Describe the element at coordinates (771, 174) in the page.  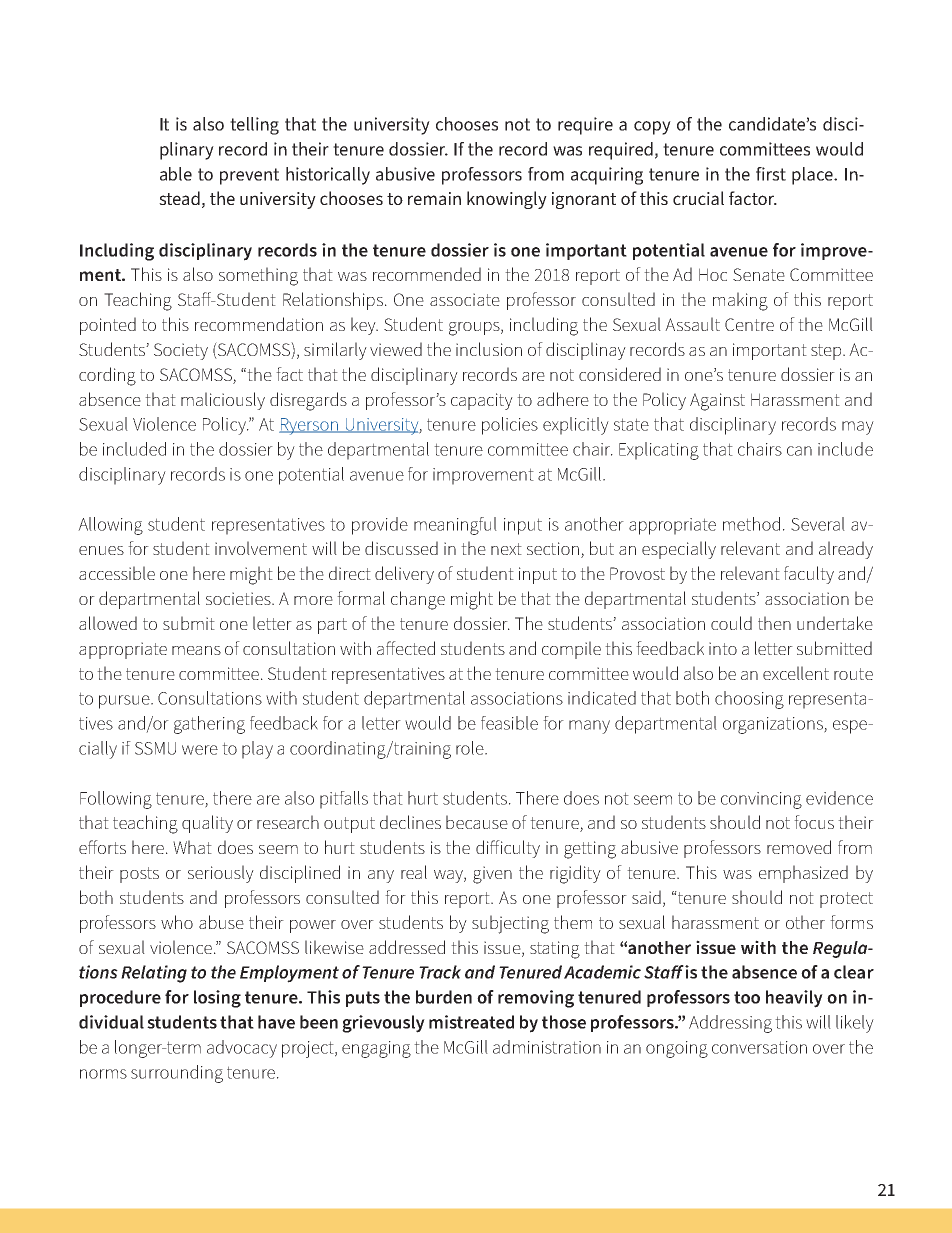
I see `first` at that location.
